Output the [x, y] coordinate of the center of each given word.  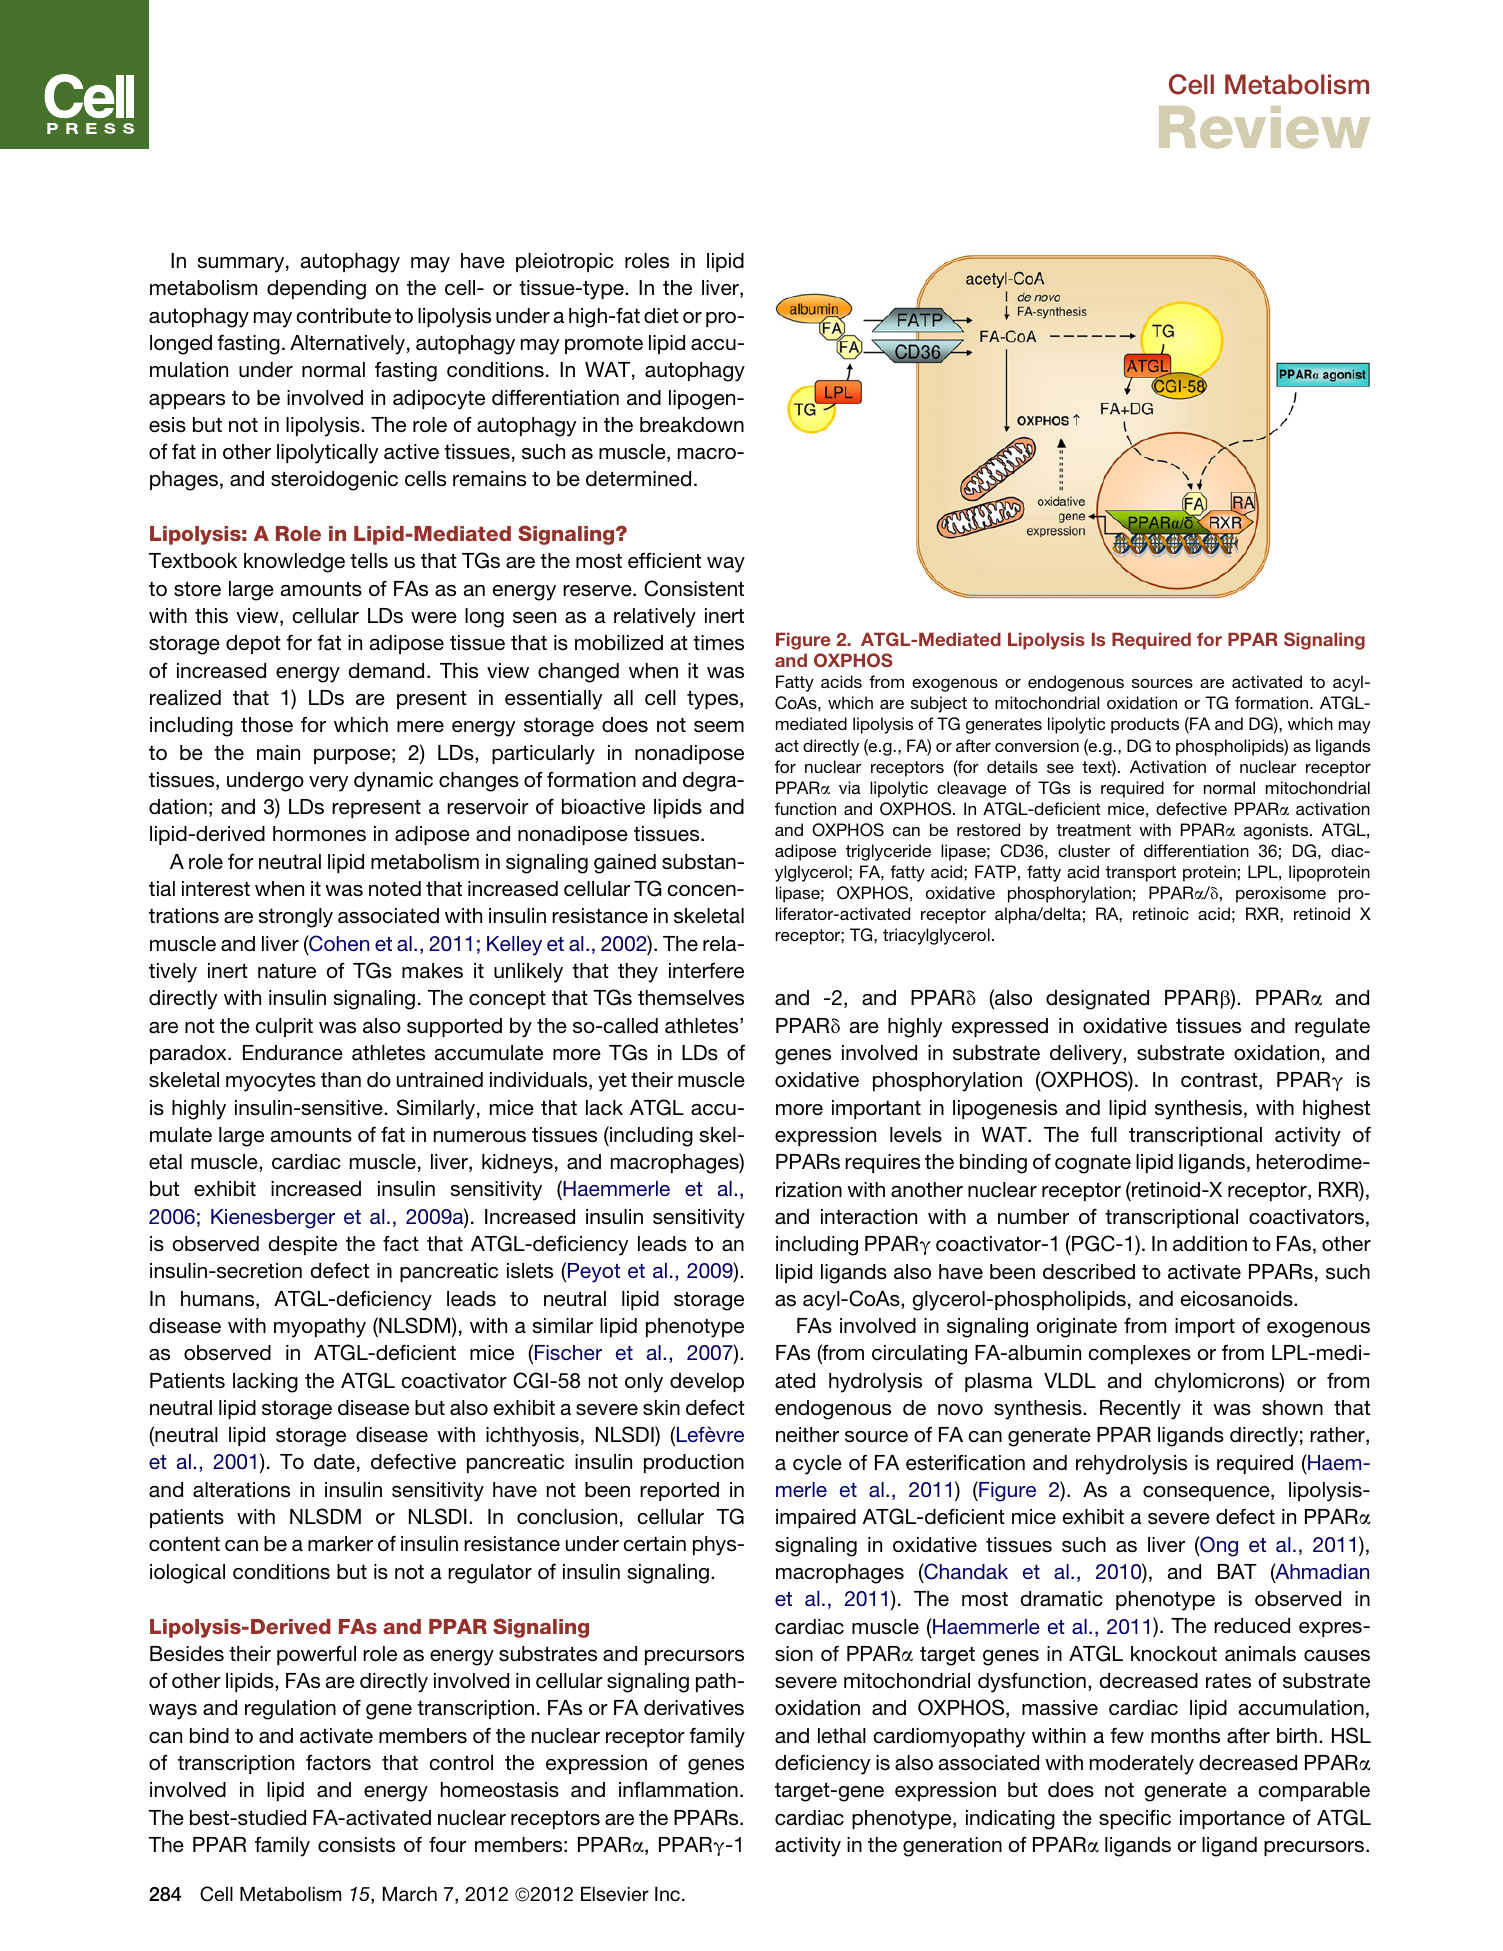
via [850, 787]
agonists [1277, 831]
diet [661, 315]
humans [219, 1300]
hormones [319, 834]
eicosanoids [1237, 1299]
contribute [343, 315]
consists [356, 1845]
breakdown [692, 425]
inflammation [678, 1790]
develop [707, 1382]
